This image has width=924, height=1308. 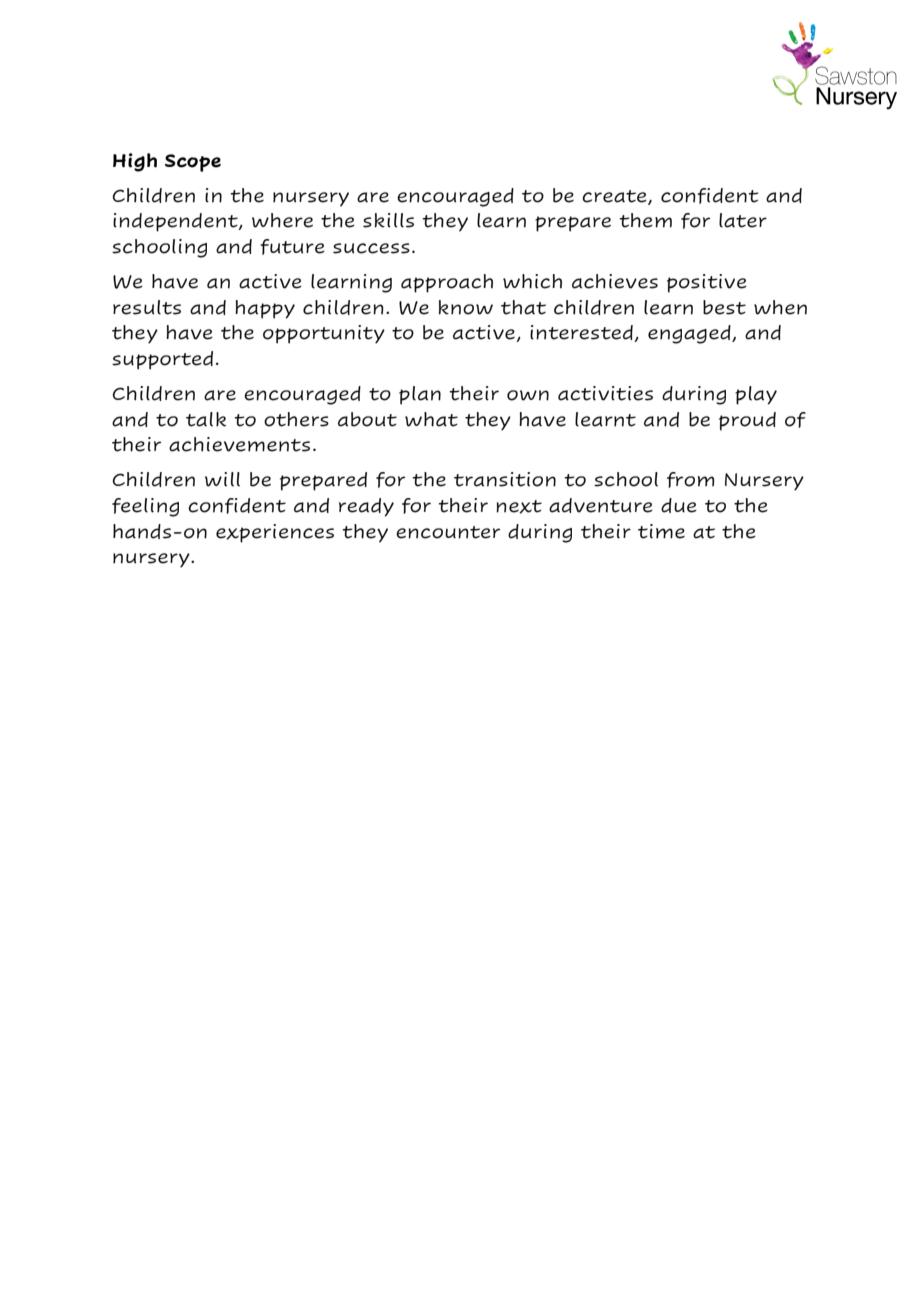 What do you see at coordinates (162, 360) in the image?
I see `supported` at bounding box center [162, 360].
